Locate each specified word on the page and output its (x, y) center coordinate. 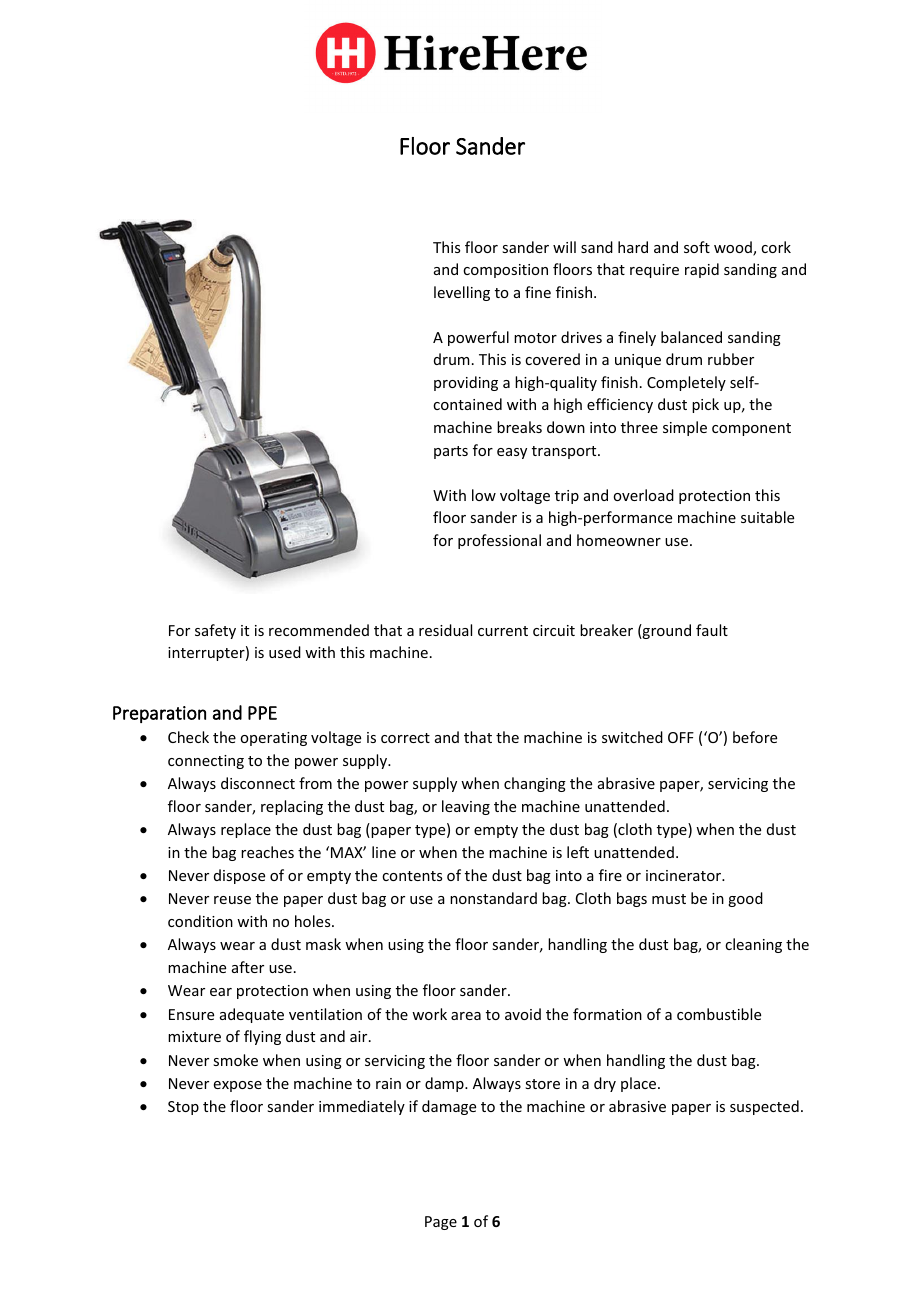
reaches (267, 852)
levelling (462, 293)
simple (685, 428)
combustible (719, 1014)
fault (712, 630)
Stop (183, 1108)
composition (505, 271)
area (466, 1016)
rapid (702, 270)
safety (215, 631)
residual (445, 630)
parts (451, 452)
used (285, 652)
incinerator (685, 875)
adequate (252, 1015)
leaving (466, 807)
